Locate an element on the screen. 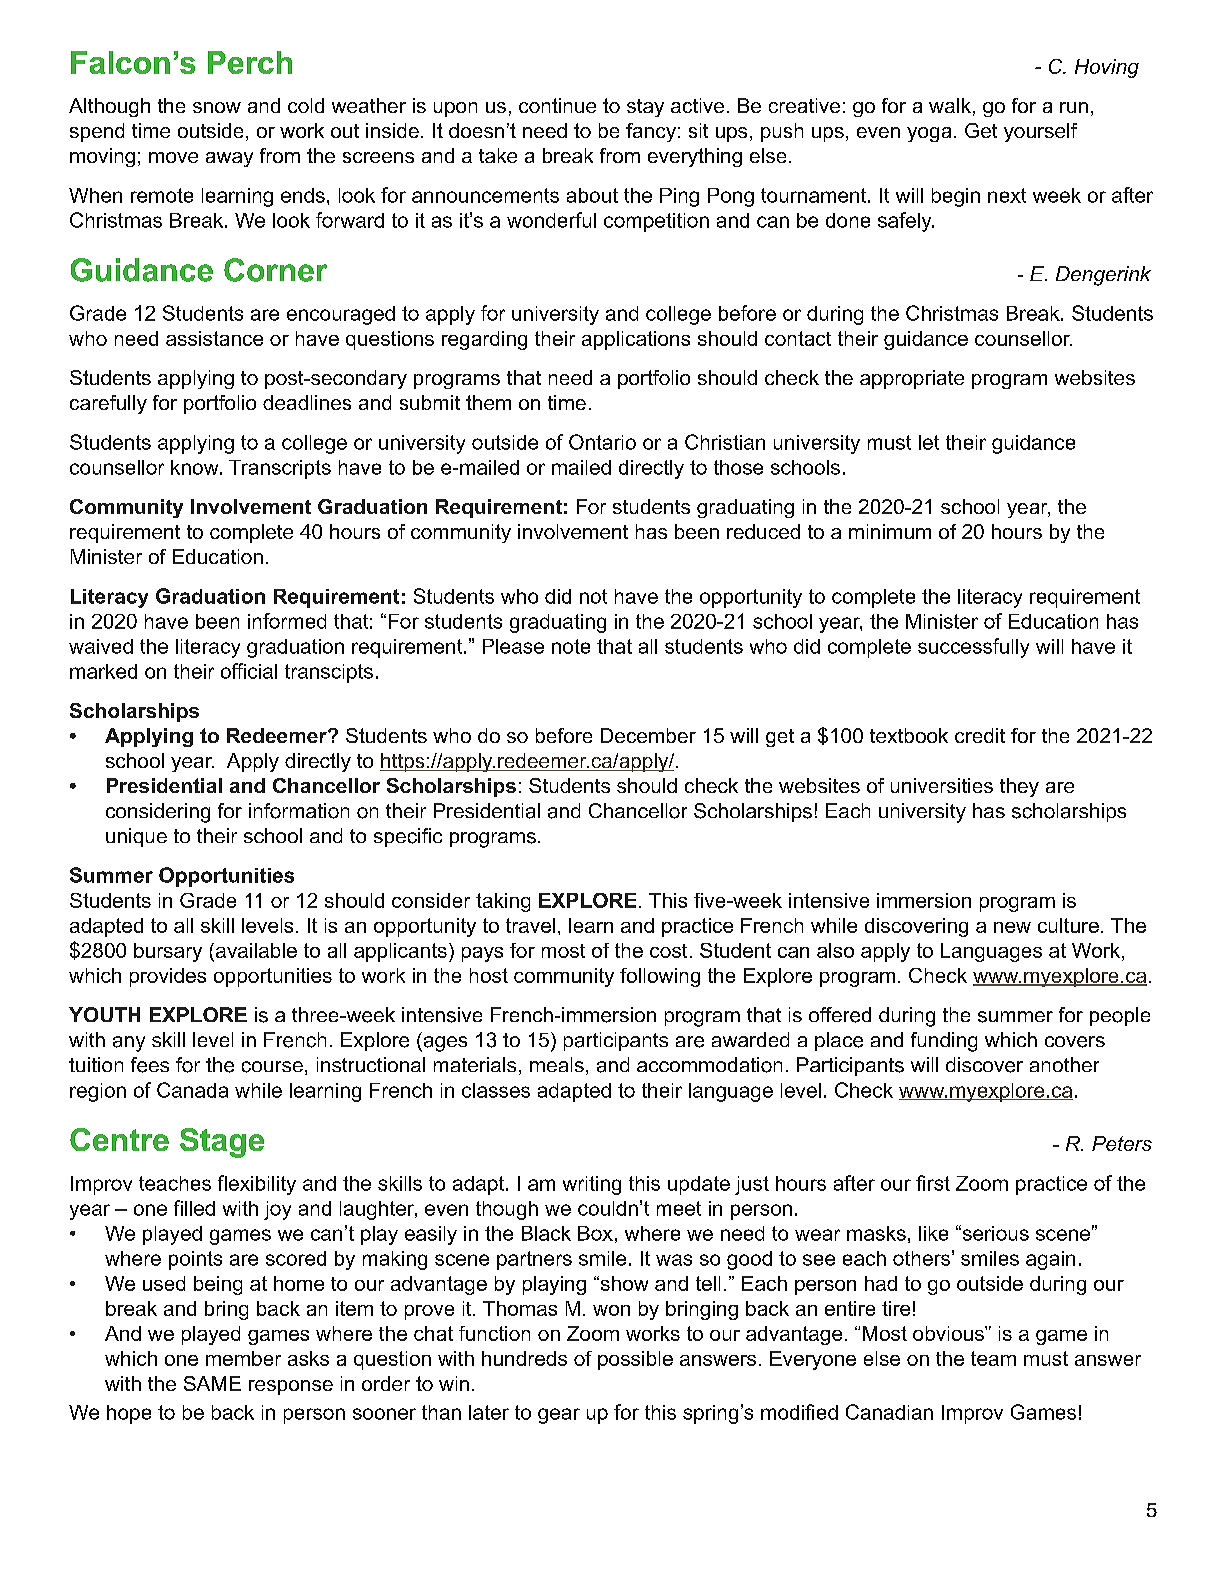  walk is located at coordinates (950, 105).
